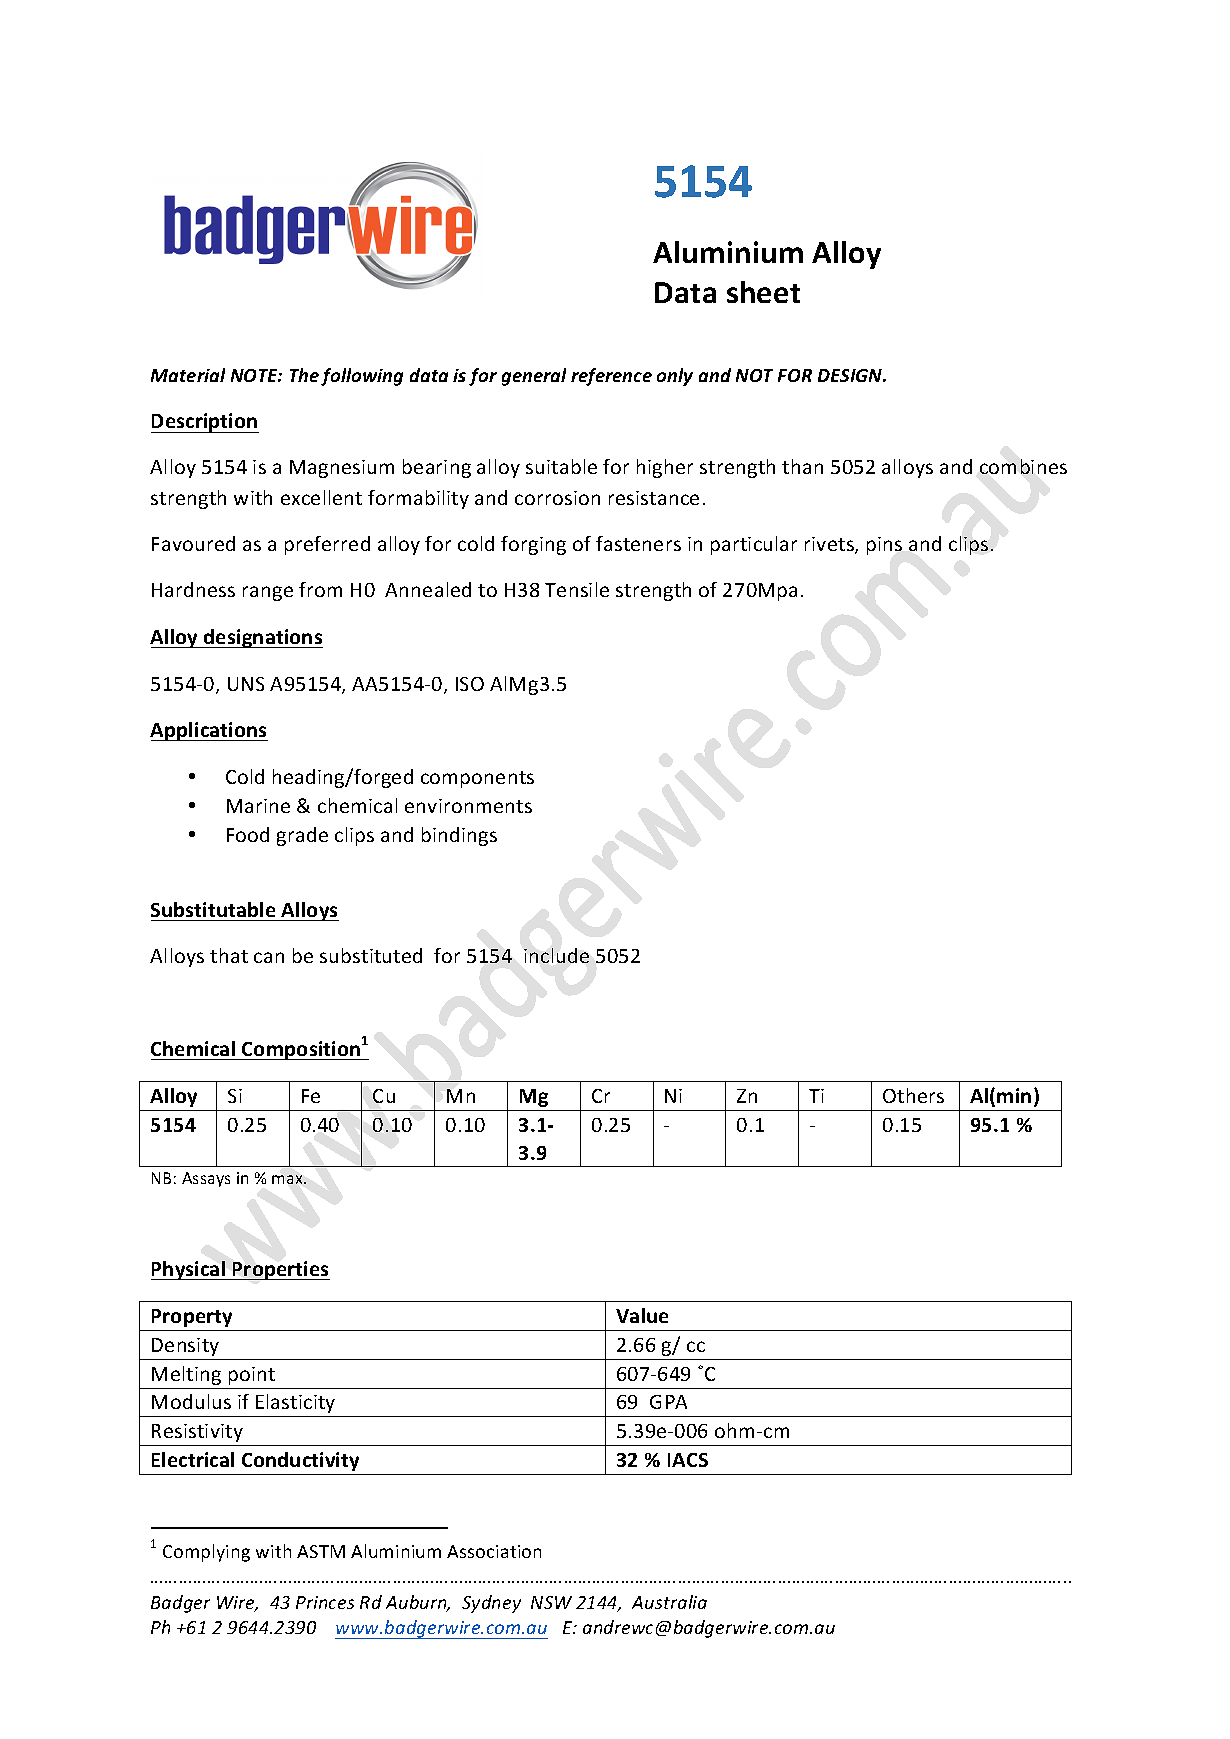 This document has height=1739, width=1230. I want to click on following, so click(362, 377).
